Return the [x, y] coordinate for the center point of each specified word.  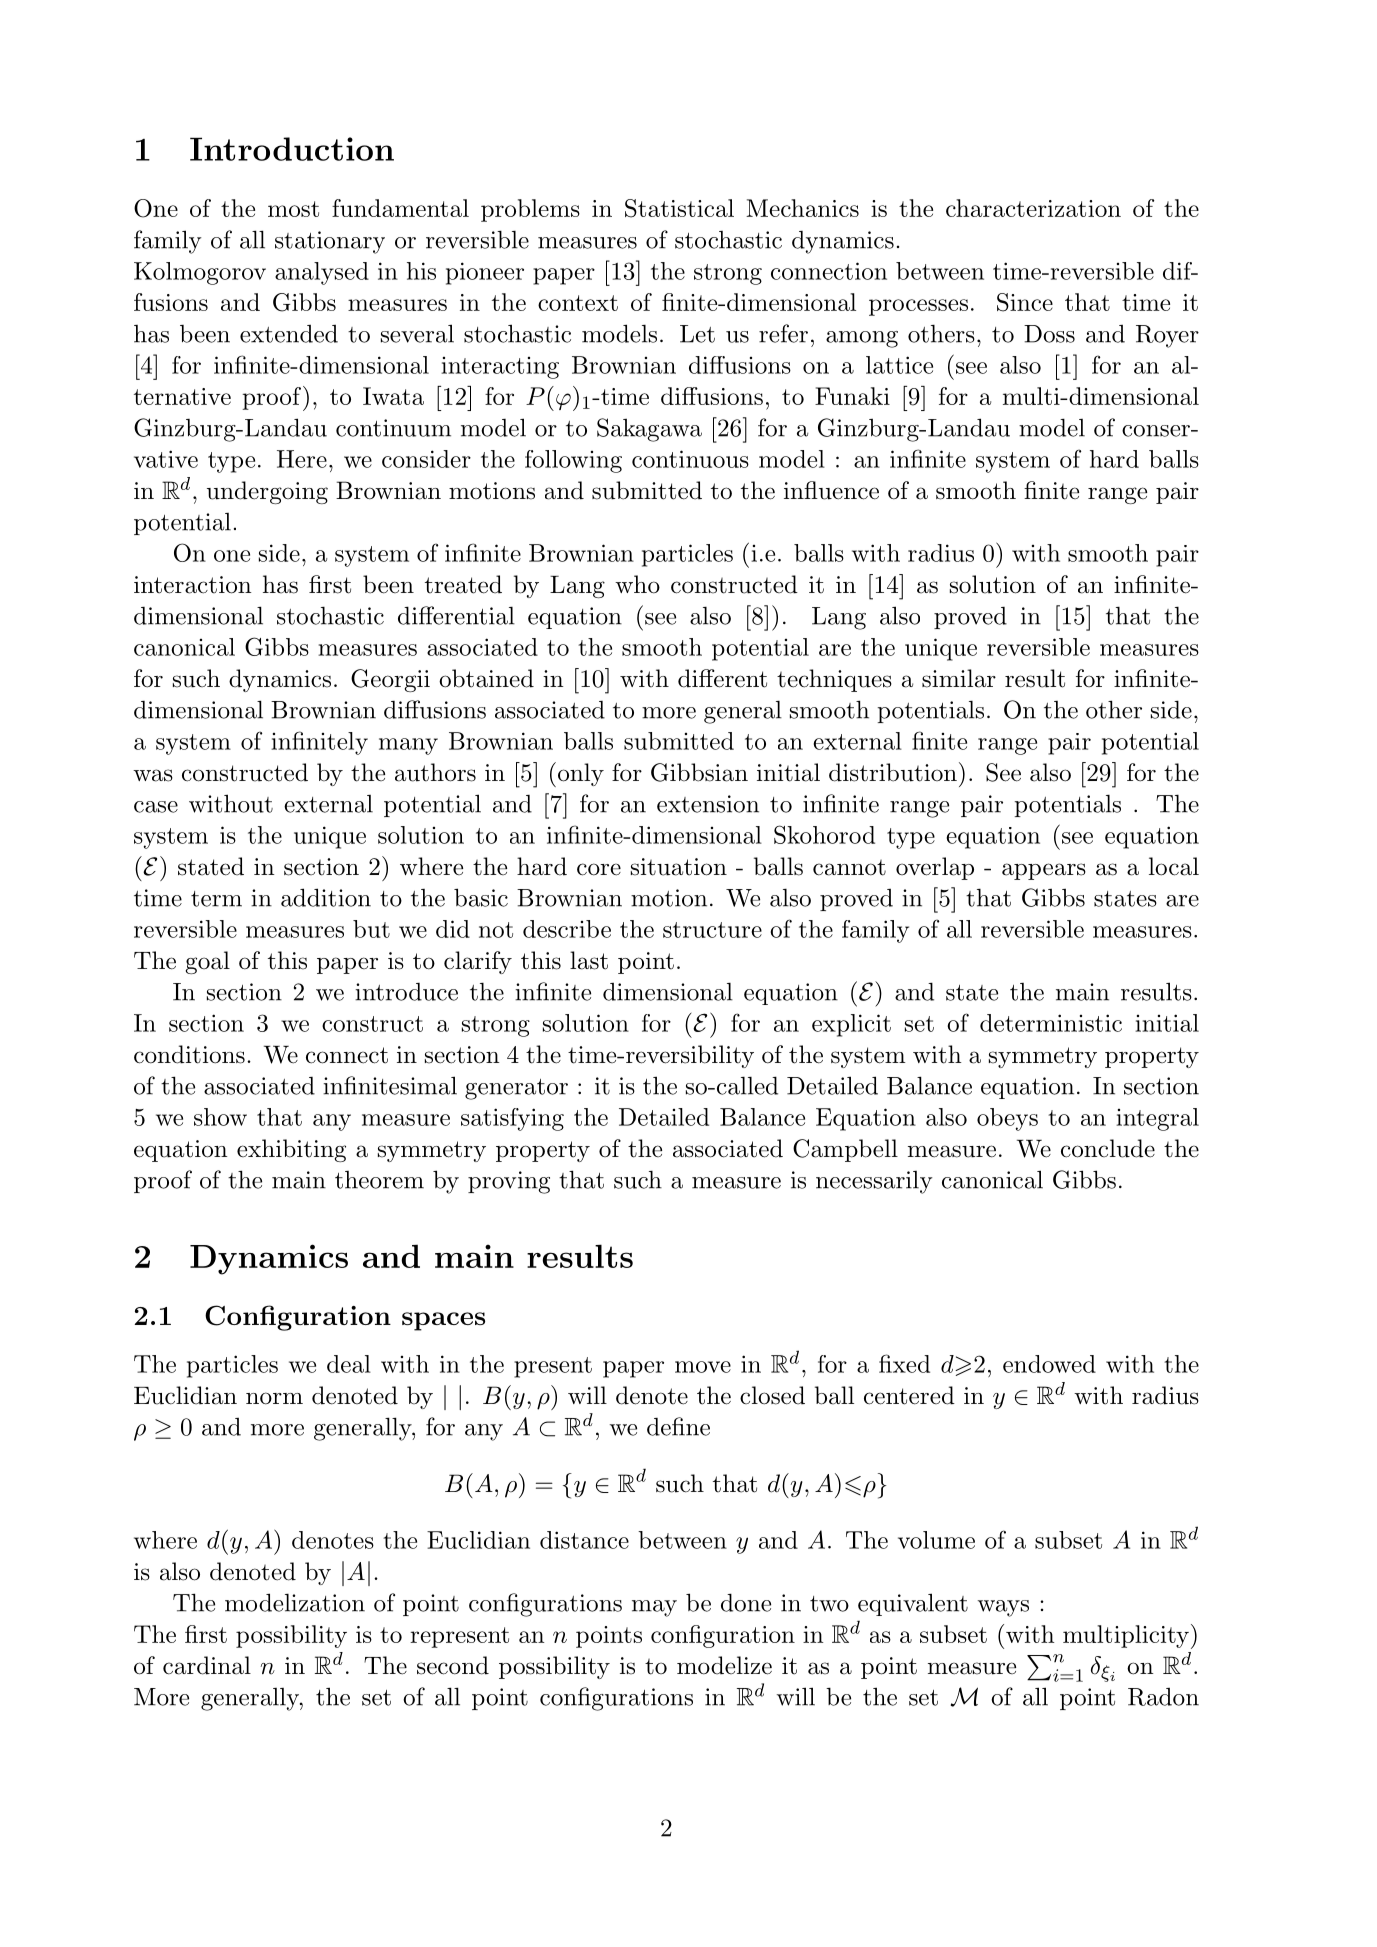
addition [326, 897]
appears [1044, 871]
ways [1003, 1608]
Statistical [679, 208]
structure [712, 930]
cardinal [207, 1665]
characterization [1033, 208]
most [293, 209]
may [654, 1608]
